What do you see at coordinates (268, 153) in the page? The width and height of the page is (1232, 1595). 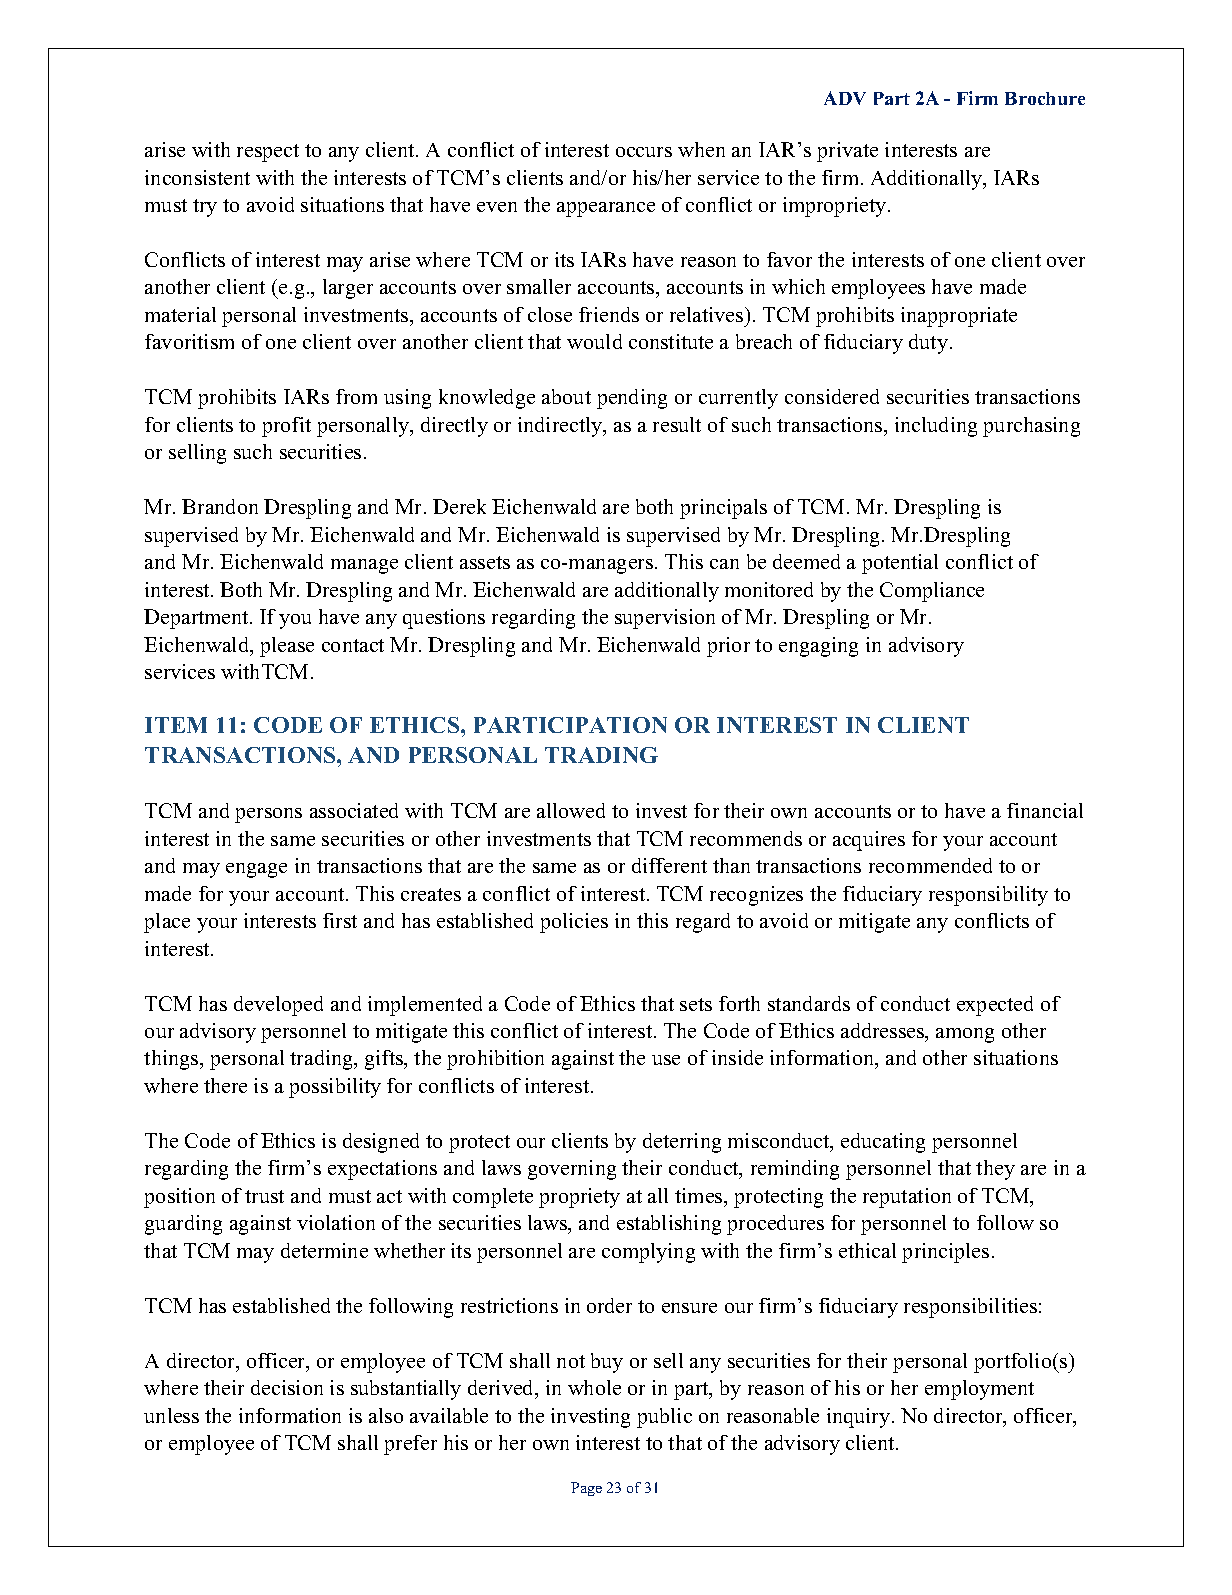 I see `respect` at bounding box center [268, 153].
